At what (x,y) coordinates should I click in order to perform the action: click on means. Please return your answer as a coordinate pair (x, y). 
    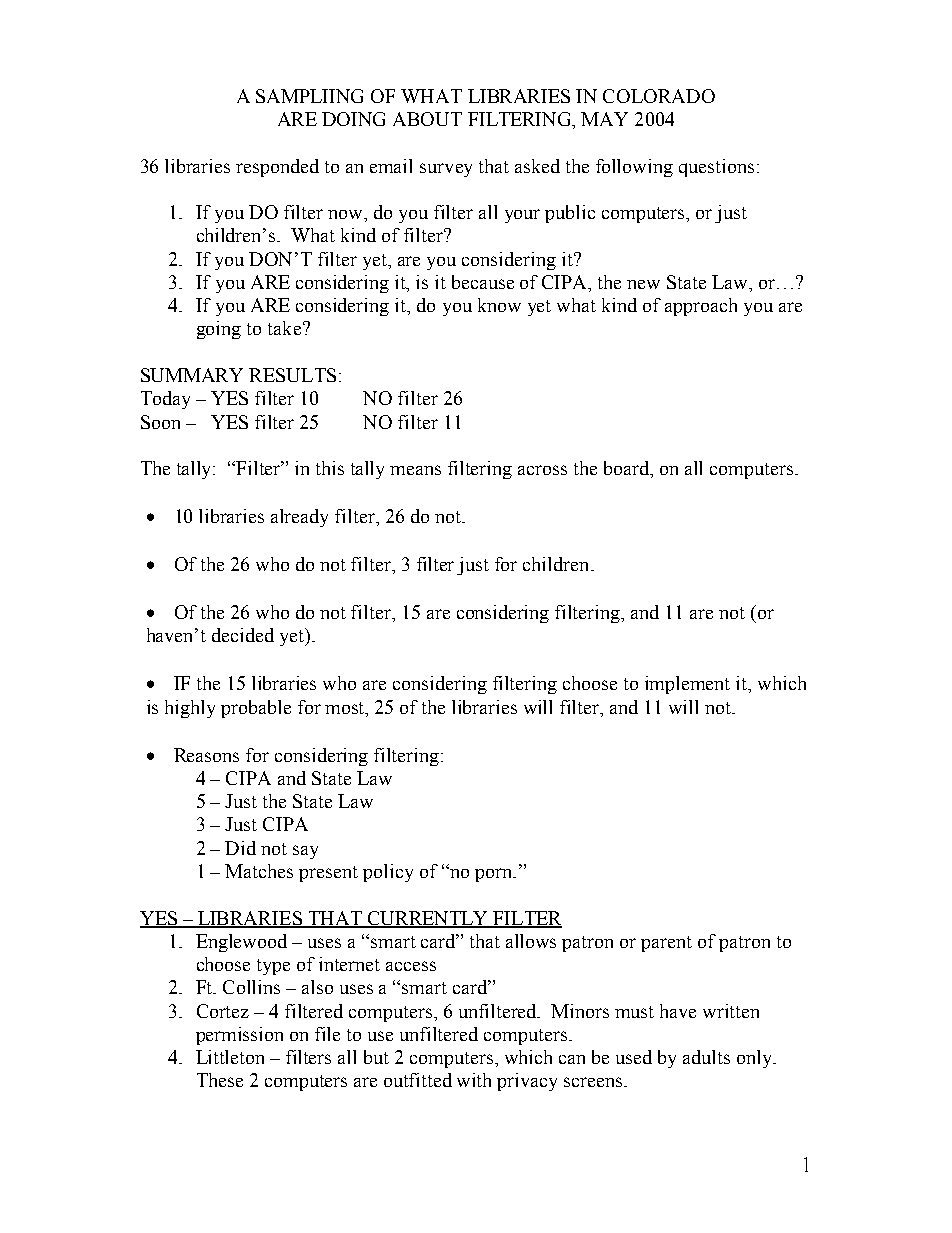
    Looking at the image, I should click on (415, 470).
